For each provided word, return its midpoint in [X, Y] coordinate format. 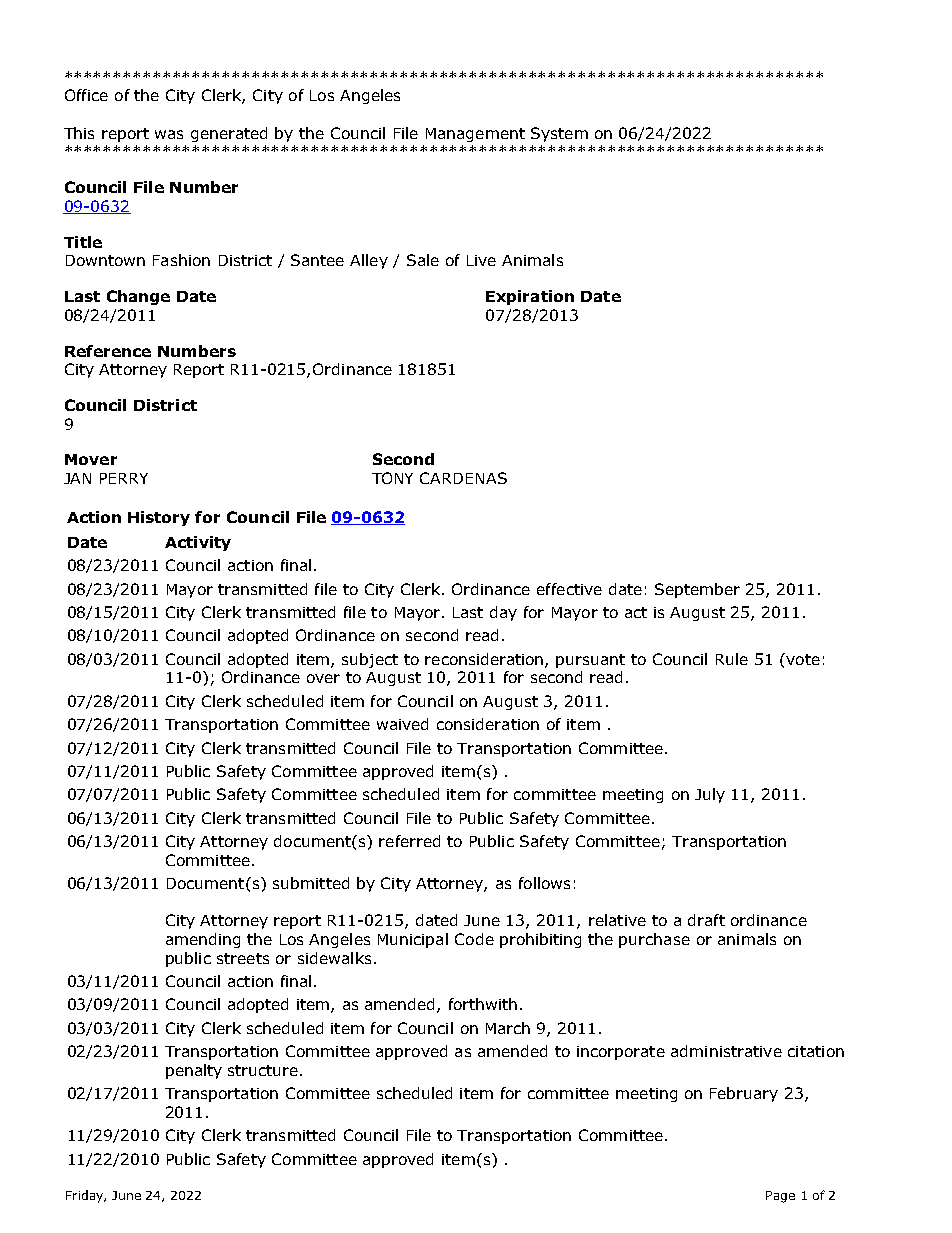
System [559, 134]
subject [370, 660]
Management [475, 135]
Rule [732, 659]
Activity [198, 543]
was [169, 134]
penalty [194, 1071]
